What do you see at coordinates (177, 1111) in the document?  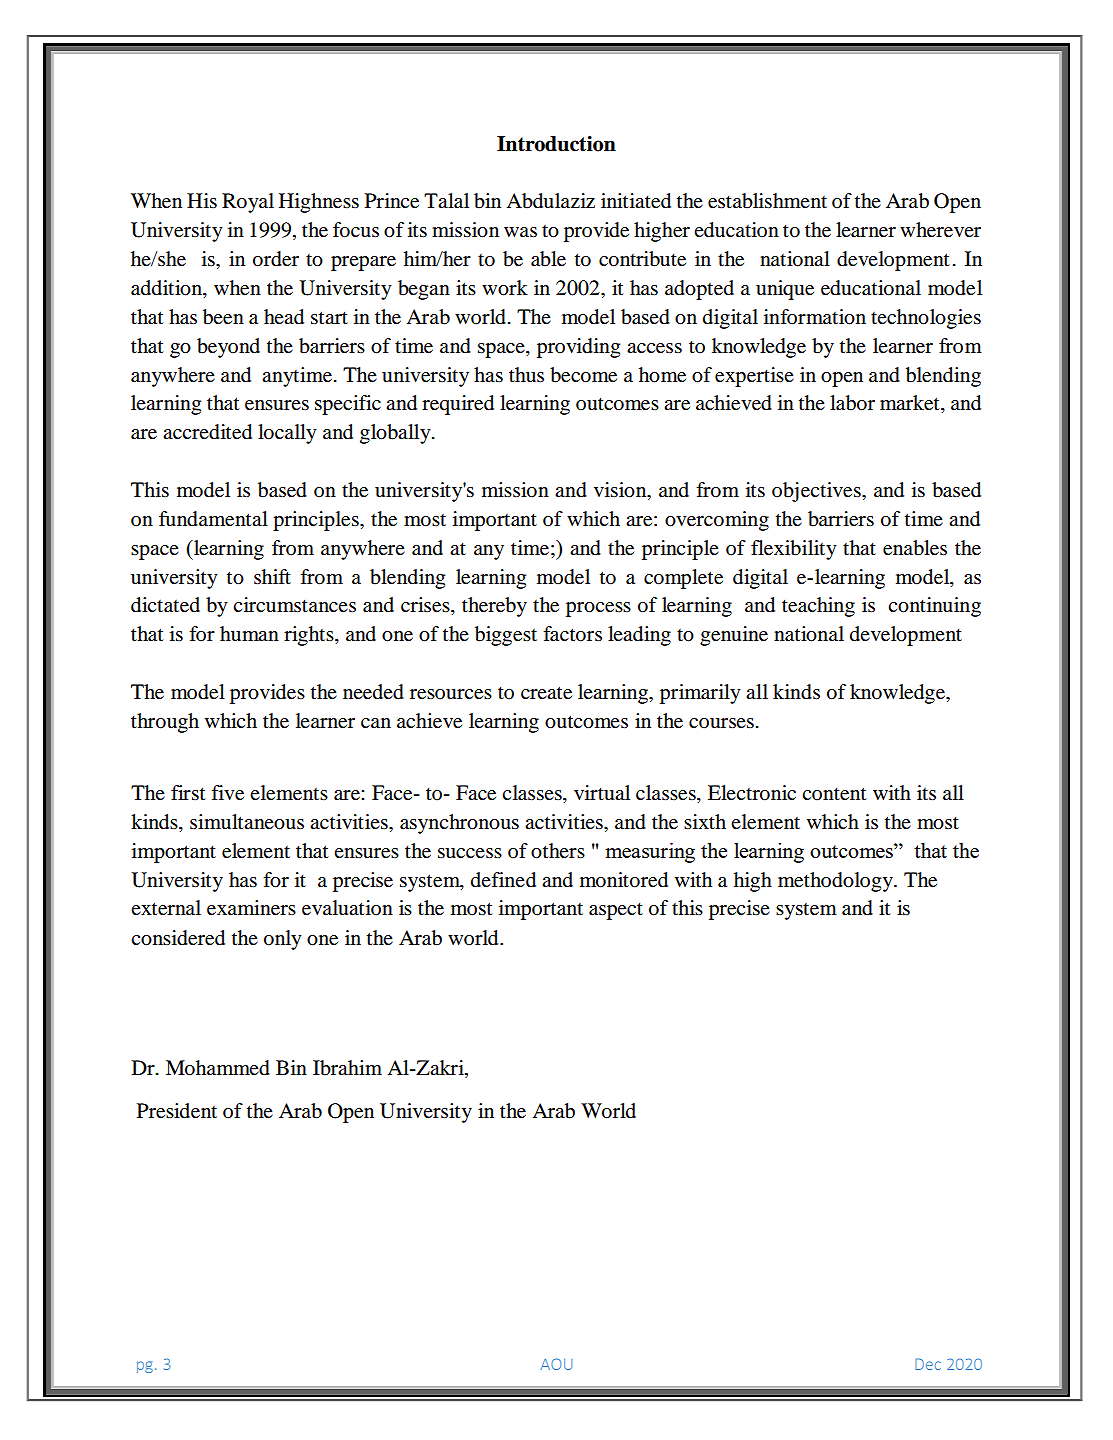 I see `President` at bounding box center [177, 1111].
